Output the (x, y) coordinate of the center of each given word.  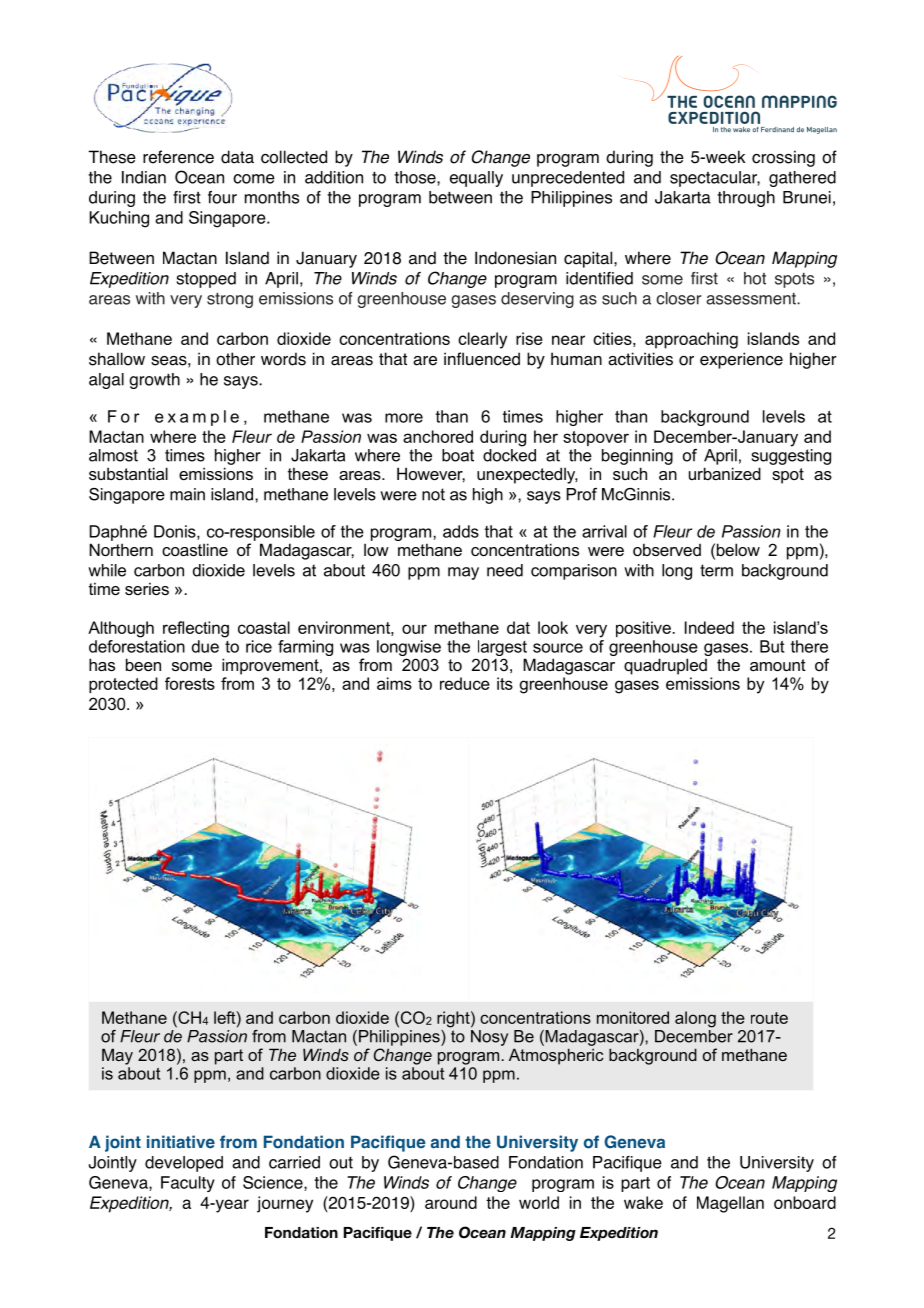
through (746, 199)
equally (476, 179)
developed (184, 1164)
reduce (465, 683)
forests (190, 683)
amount (778, 665)
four (222, 197)
